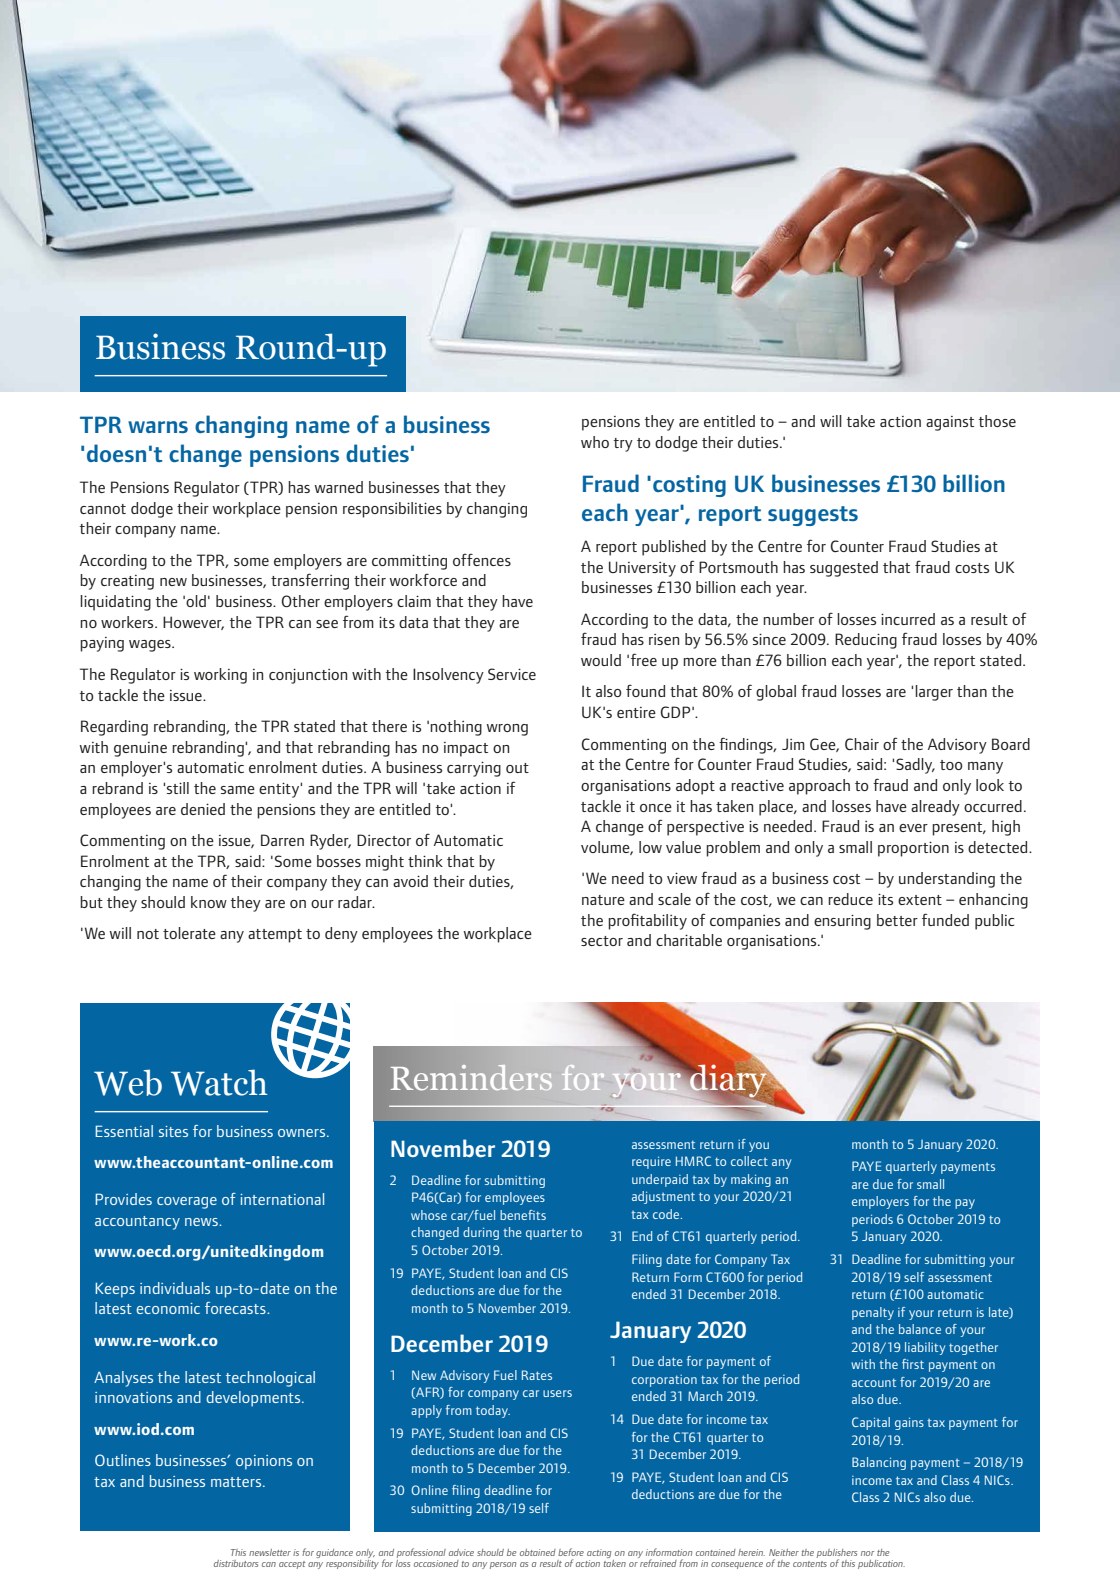 The image size is (1120, 1584). Describe the element at coordinates (623, 445) in the document. I see `try` at that location.
